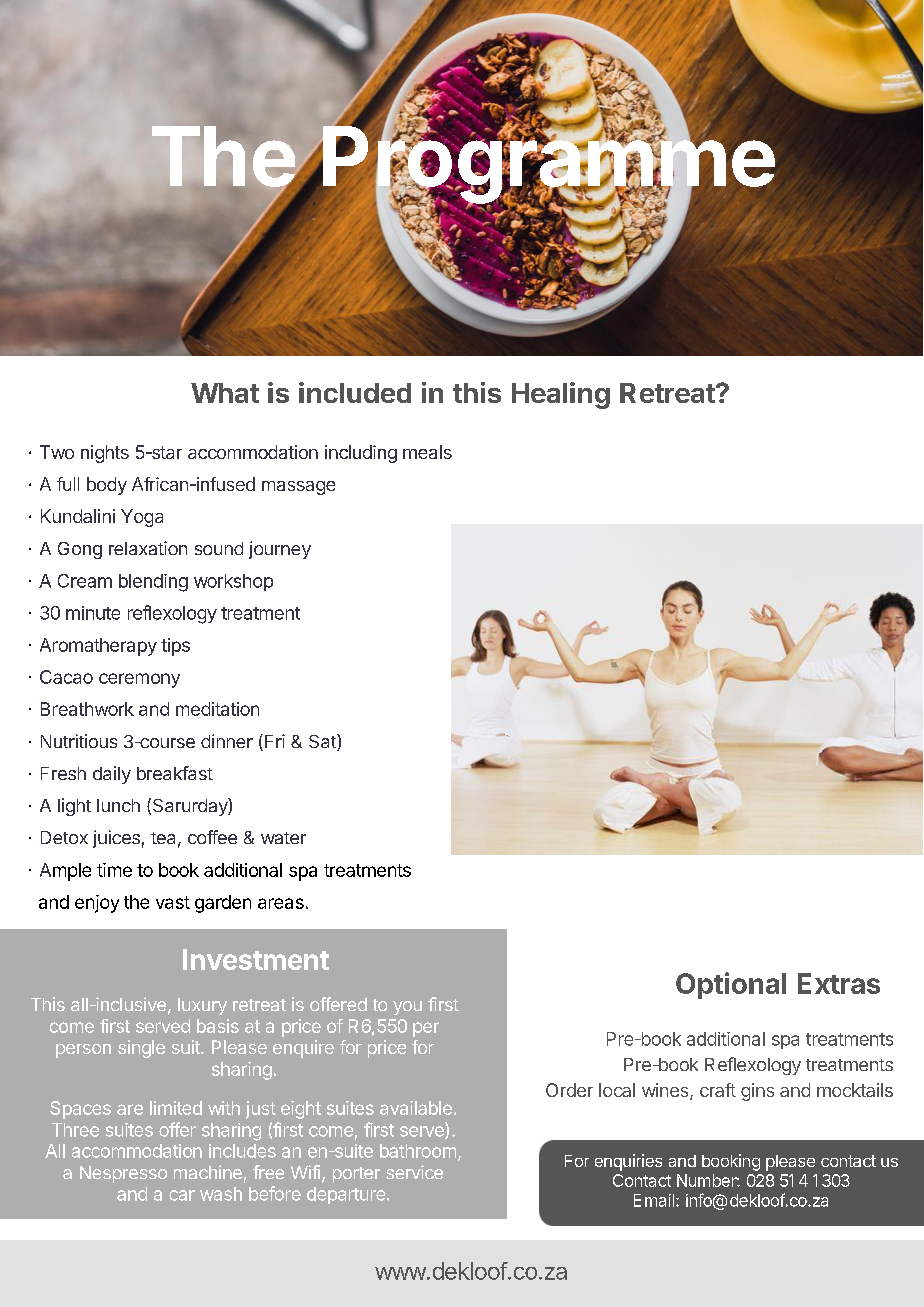 This screenshot has height=1307, width=924. I want to click on journey, so click(280, 550).
